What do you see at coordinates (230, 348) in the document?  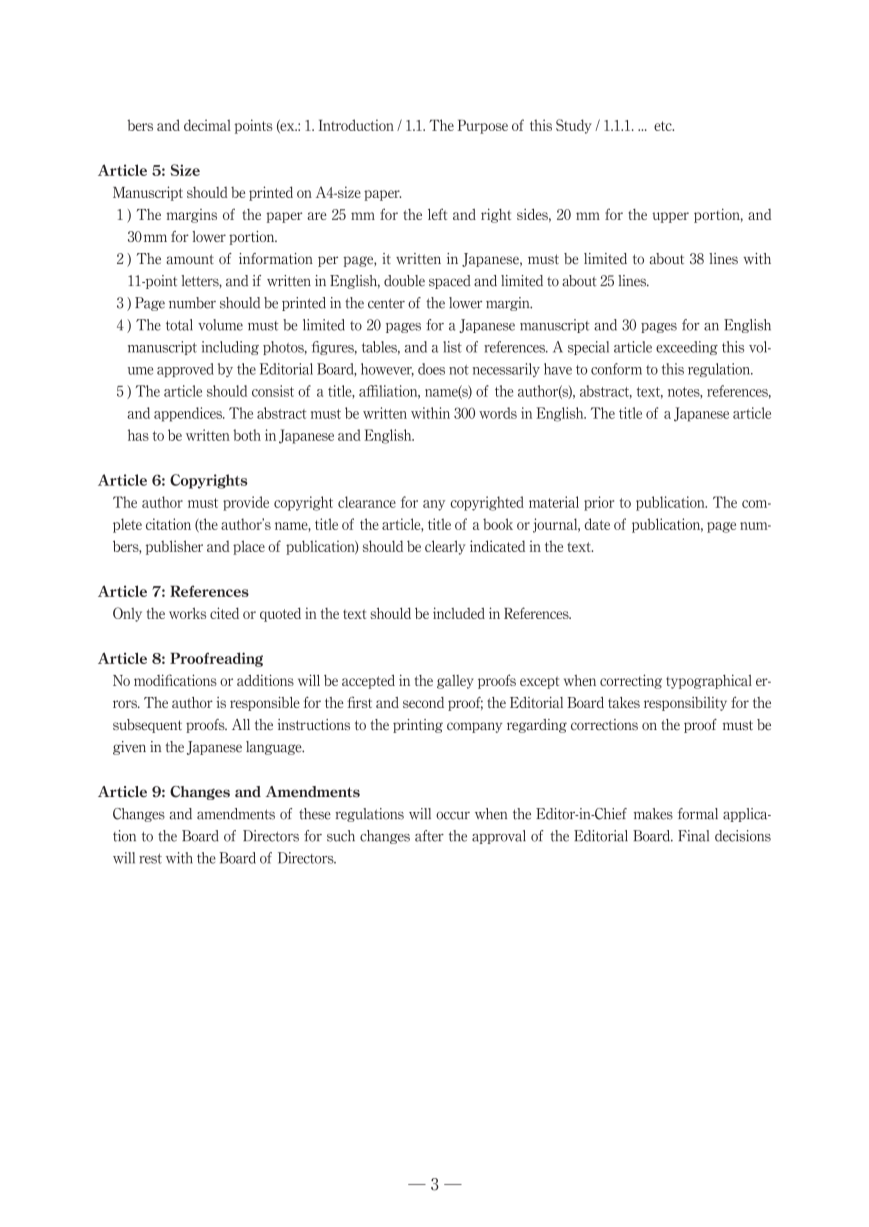 I see `including` at bounding box center [230, 348].
